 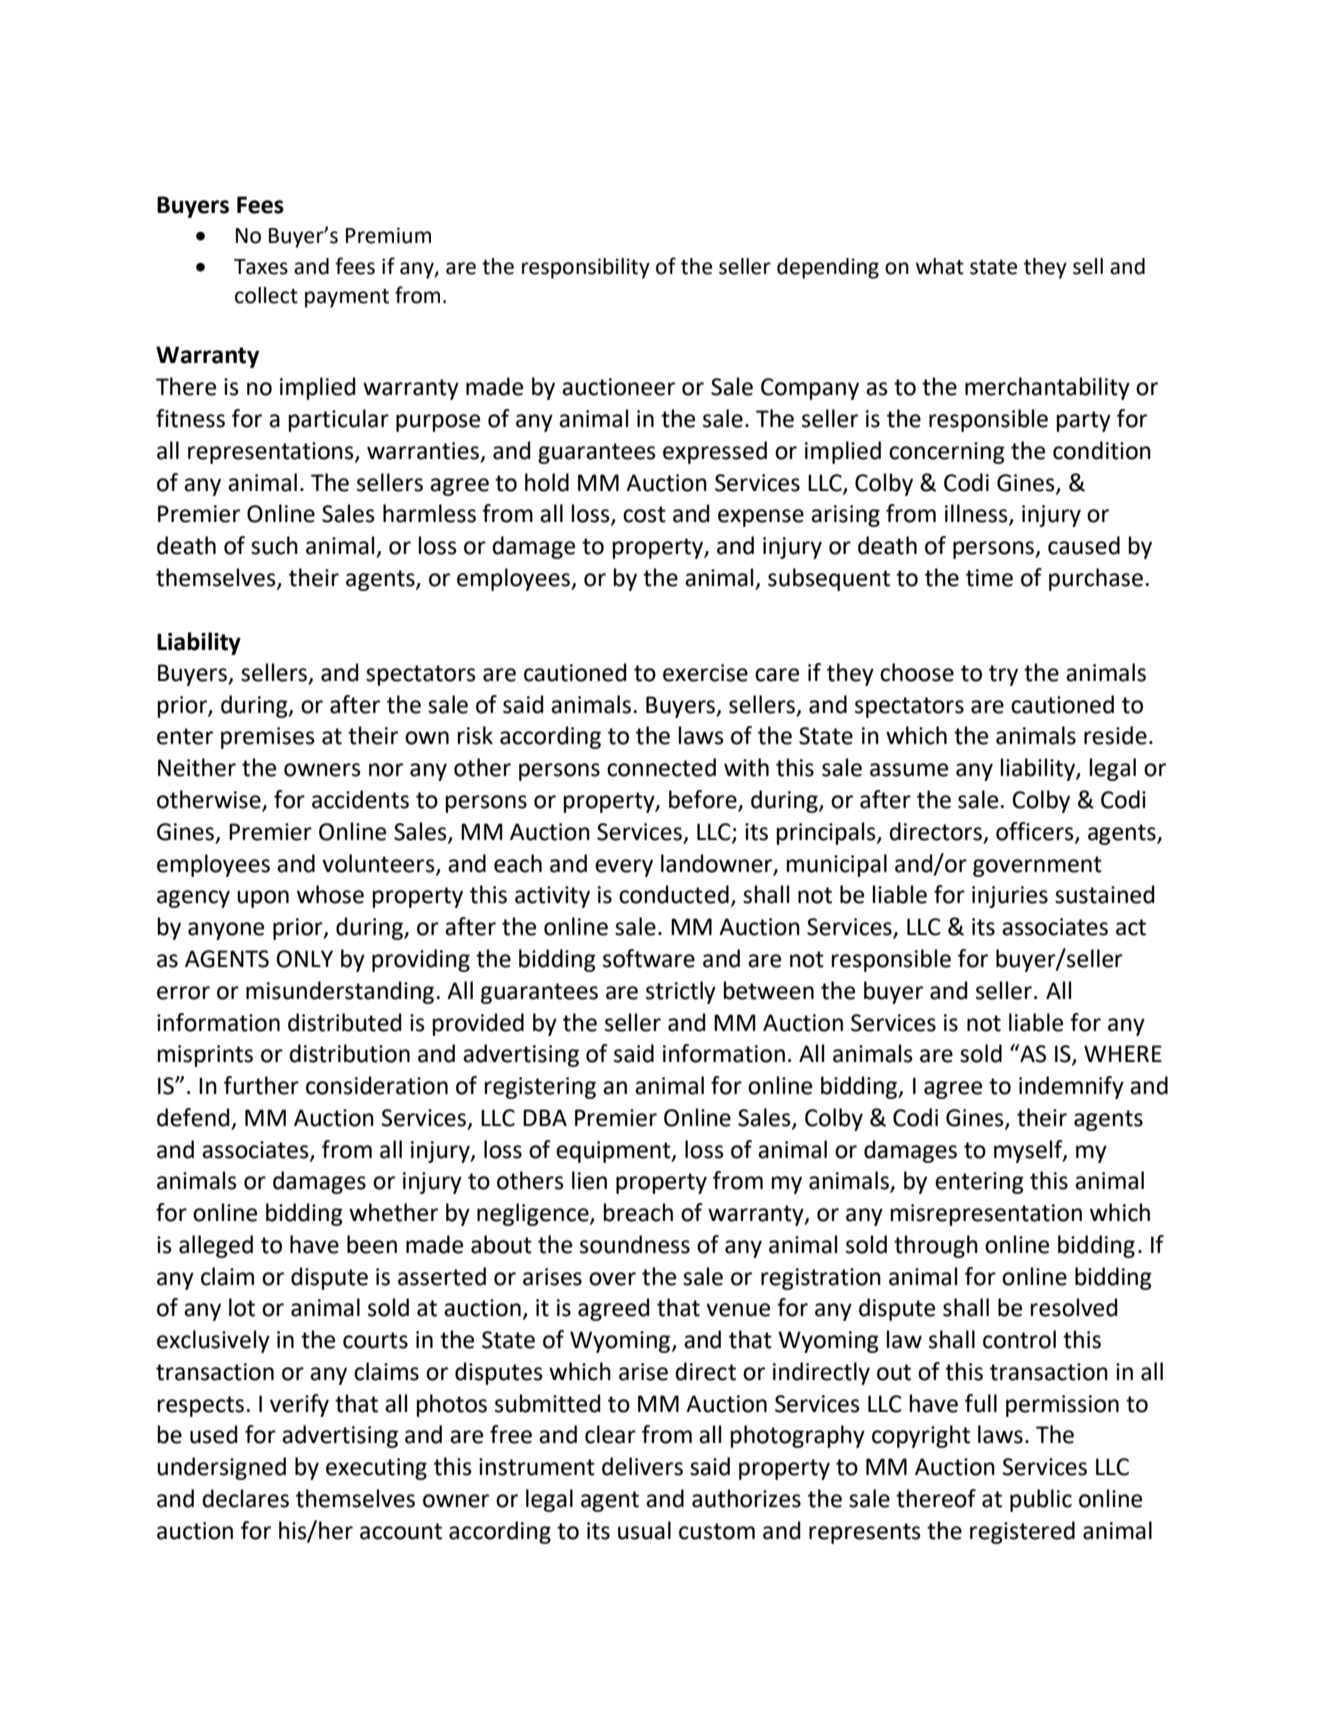 I want to click on declares, so click(x=245, y=1498).
